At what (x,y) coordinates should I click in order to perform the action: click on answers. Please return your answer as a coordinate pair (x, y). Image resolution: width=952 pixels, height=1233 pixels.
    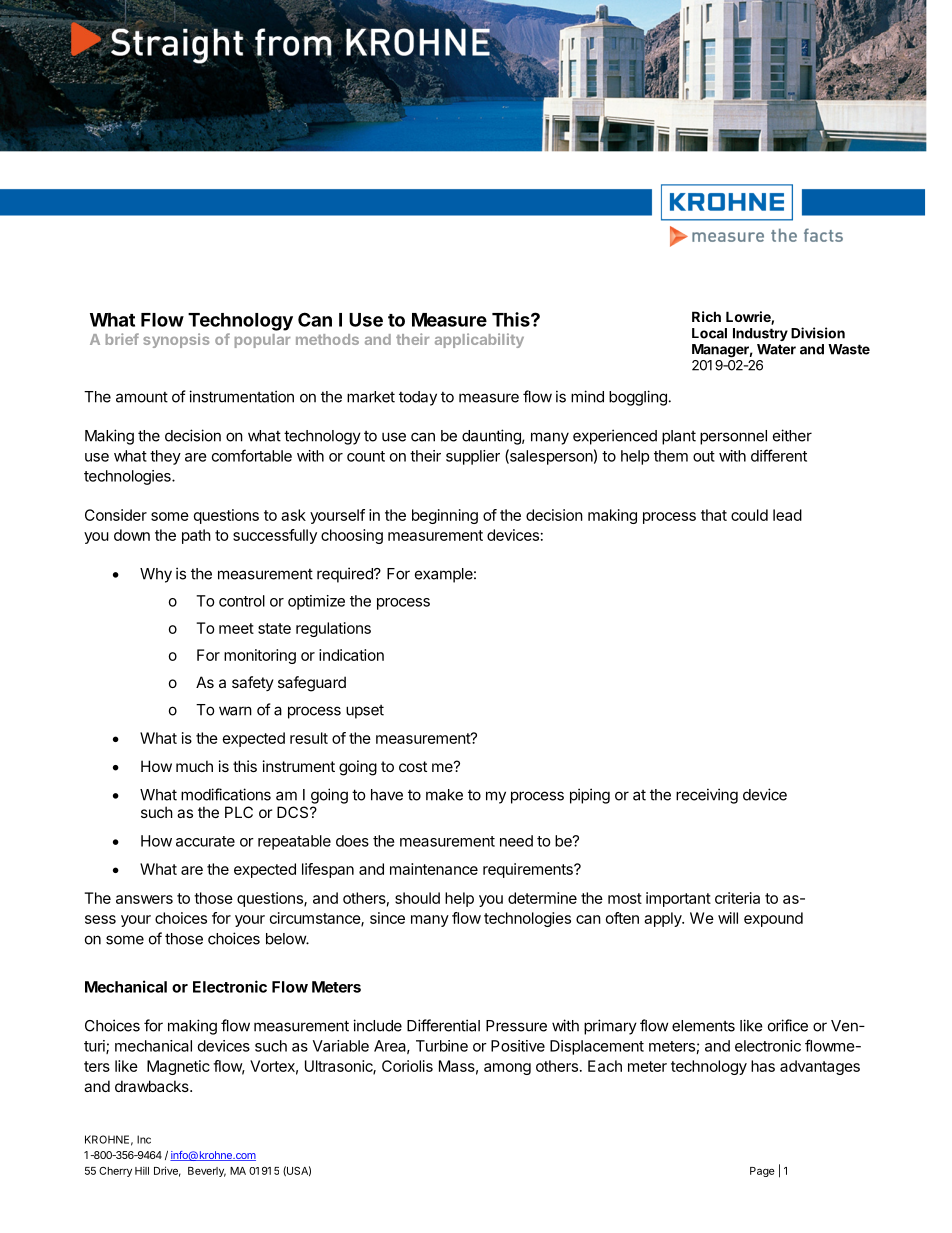
    Looking at the image, I should click on (144, 899).
